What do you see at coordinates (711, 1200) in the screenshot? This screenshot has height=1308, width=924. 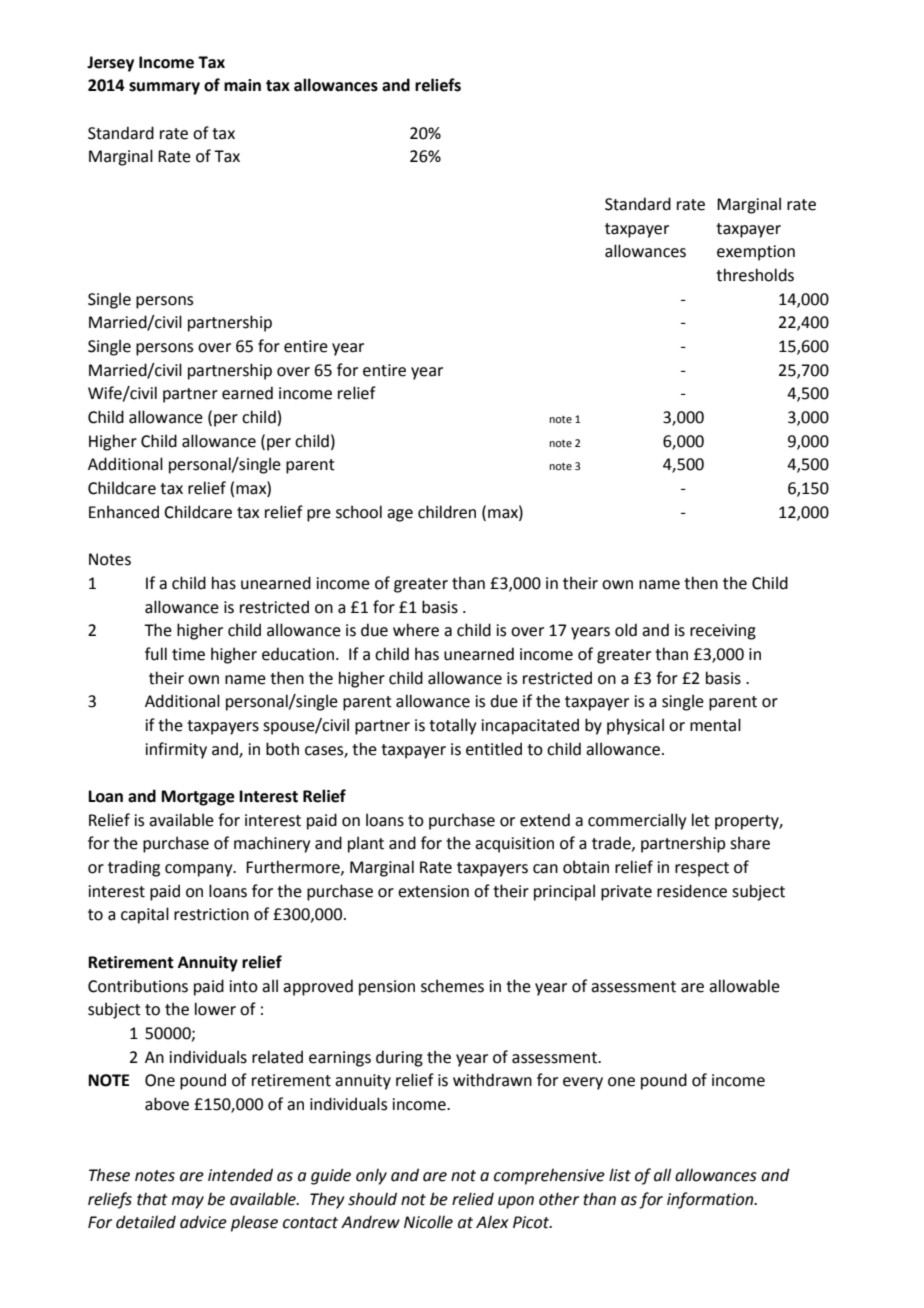 I see `information` at bounding box center [711, 1200].
